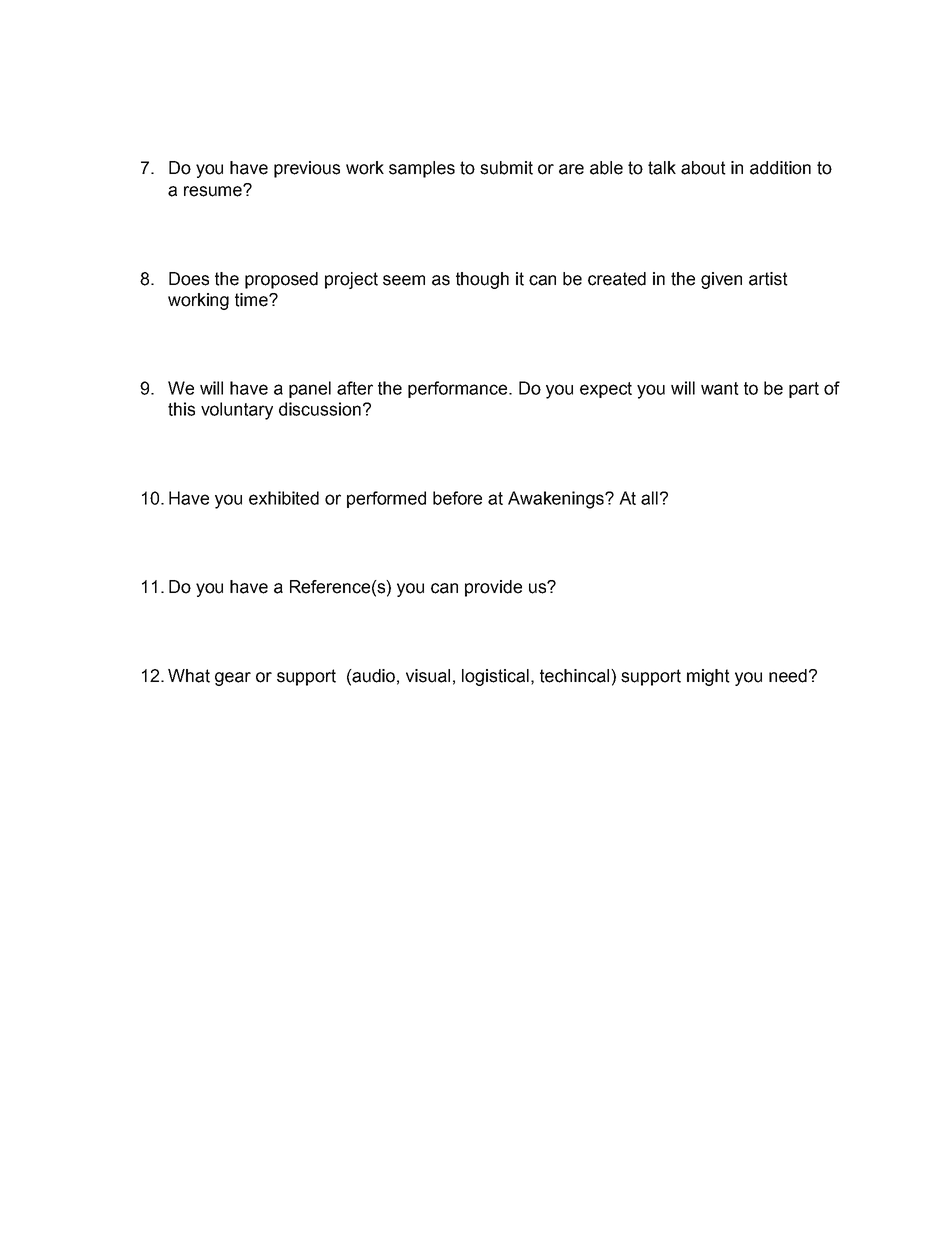 The image size is (952, 1233). What do you see at coordinates (649, 498) in the page?
I see `all` at bounding box center [649, 498].
